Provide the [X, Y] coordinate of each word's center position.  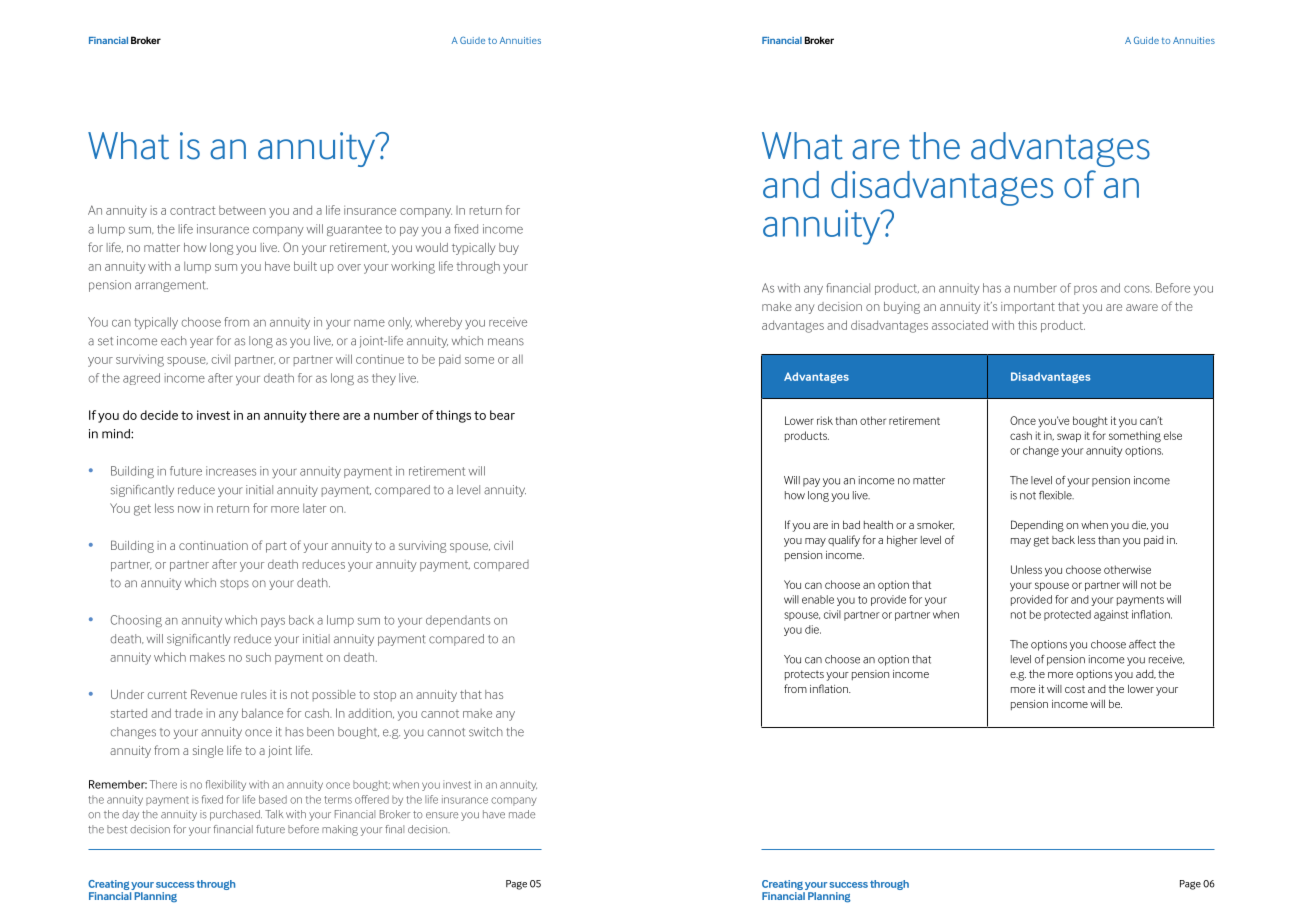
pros [1085, 290]
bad [851, 525]
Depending [1037, 526]
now [189, 509]
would [432, 247]
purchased [236, 815]
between [242, 210]
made [522, 814]
